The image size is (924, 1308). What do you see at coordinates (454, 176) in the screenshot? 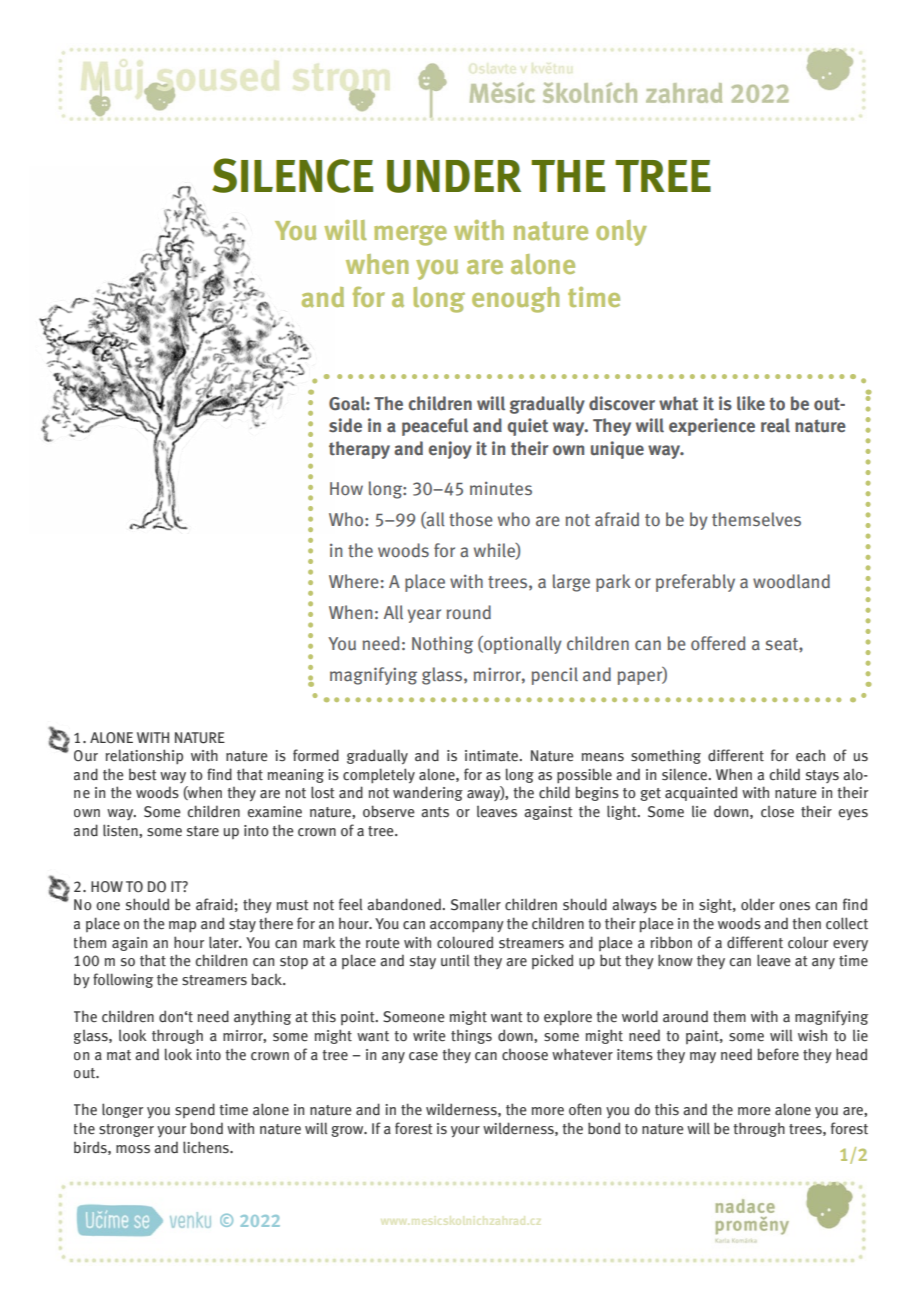
I see `UNDER` at bounding box center [454, 176].
